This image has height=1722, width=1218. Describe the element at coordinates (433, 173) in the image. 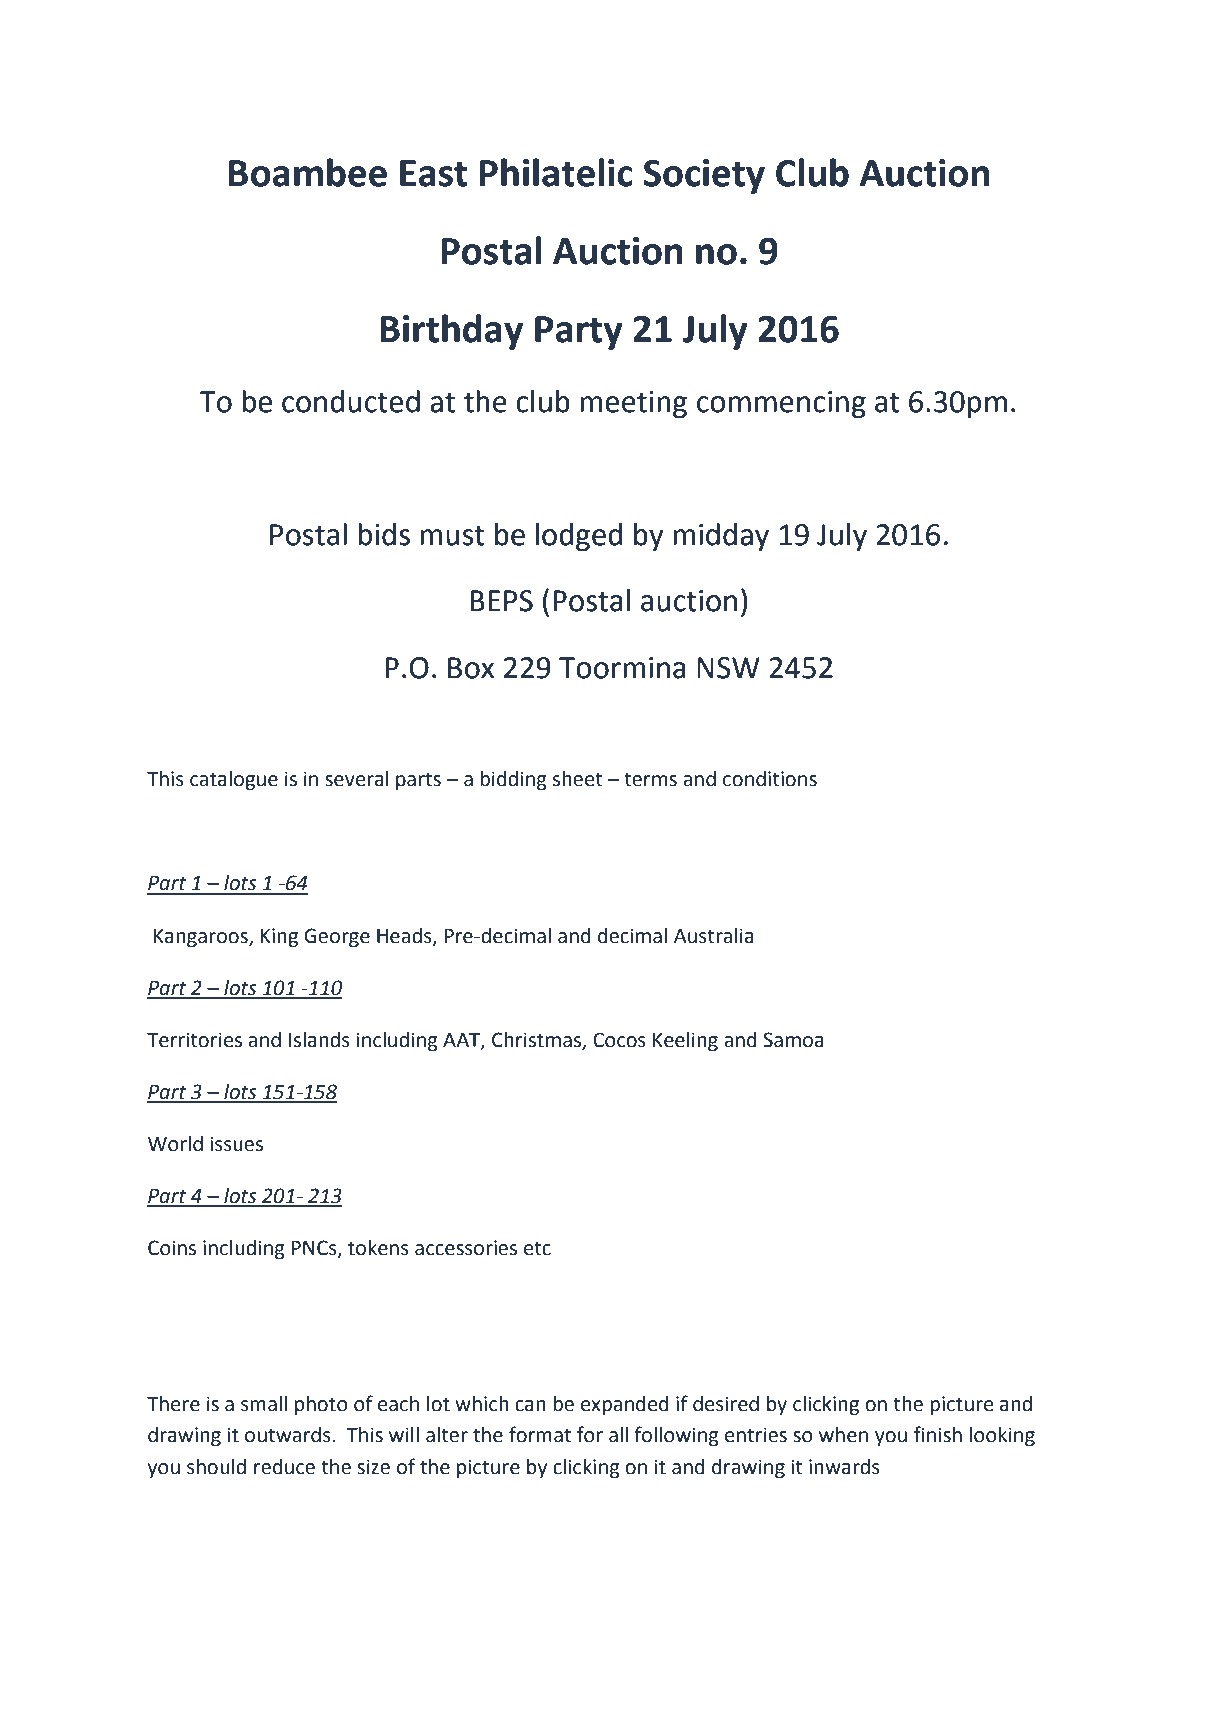

I see `East` at that location.
